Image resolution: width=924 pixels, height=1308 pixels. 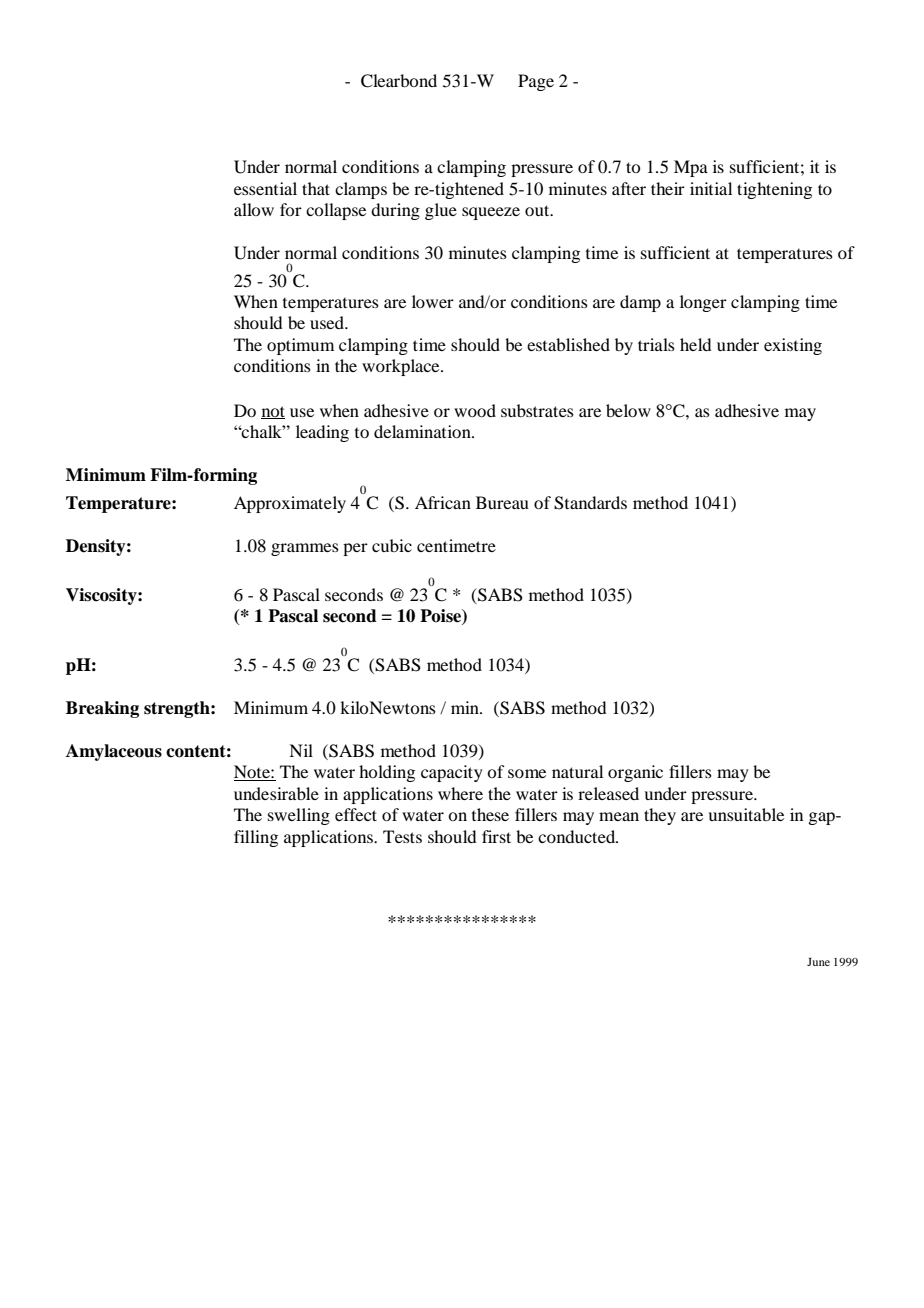 I want to click on Standards, so click(x=590, y=503).
